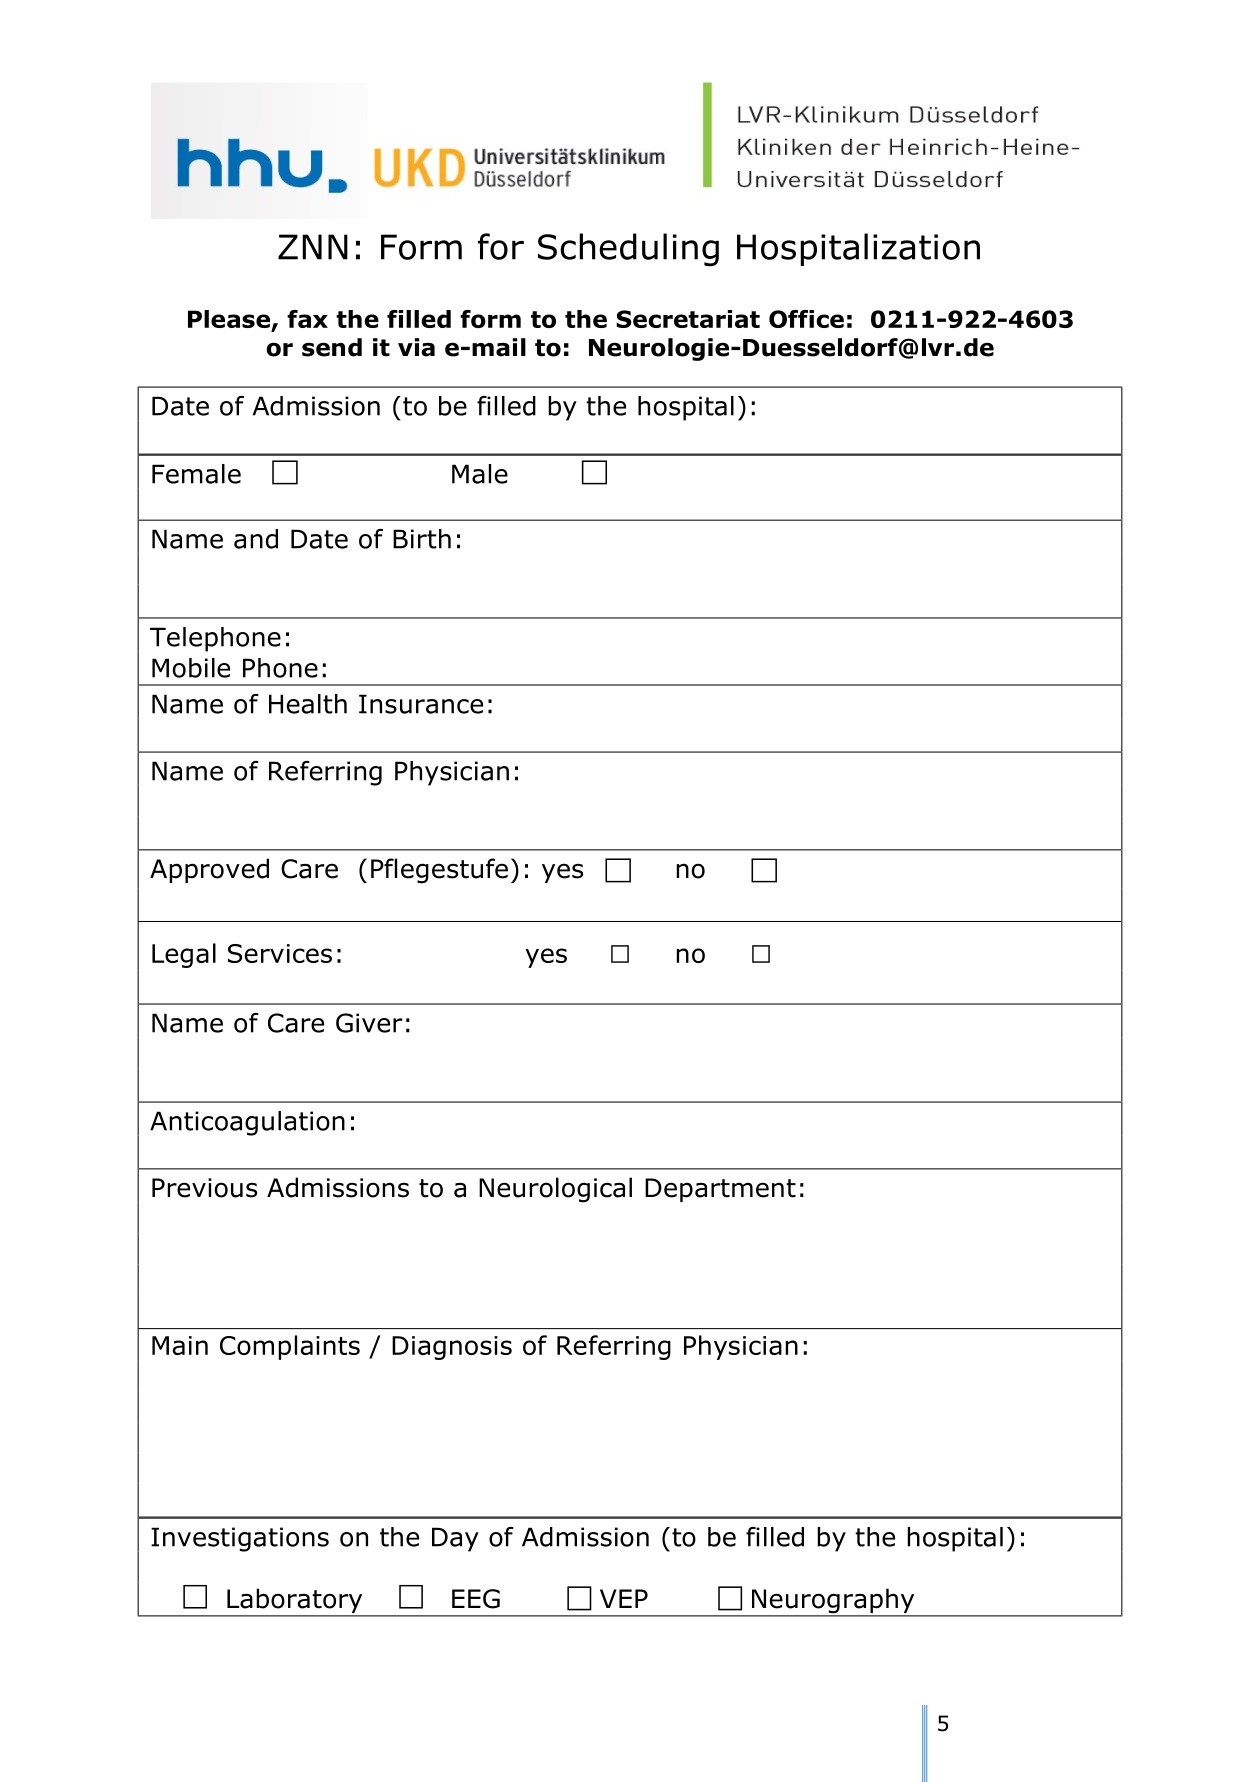 The height and width of the screenshot is (1782, 1260). I want to click on Investigations, so click(240, 1539).
